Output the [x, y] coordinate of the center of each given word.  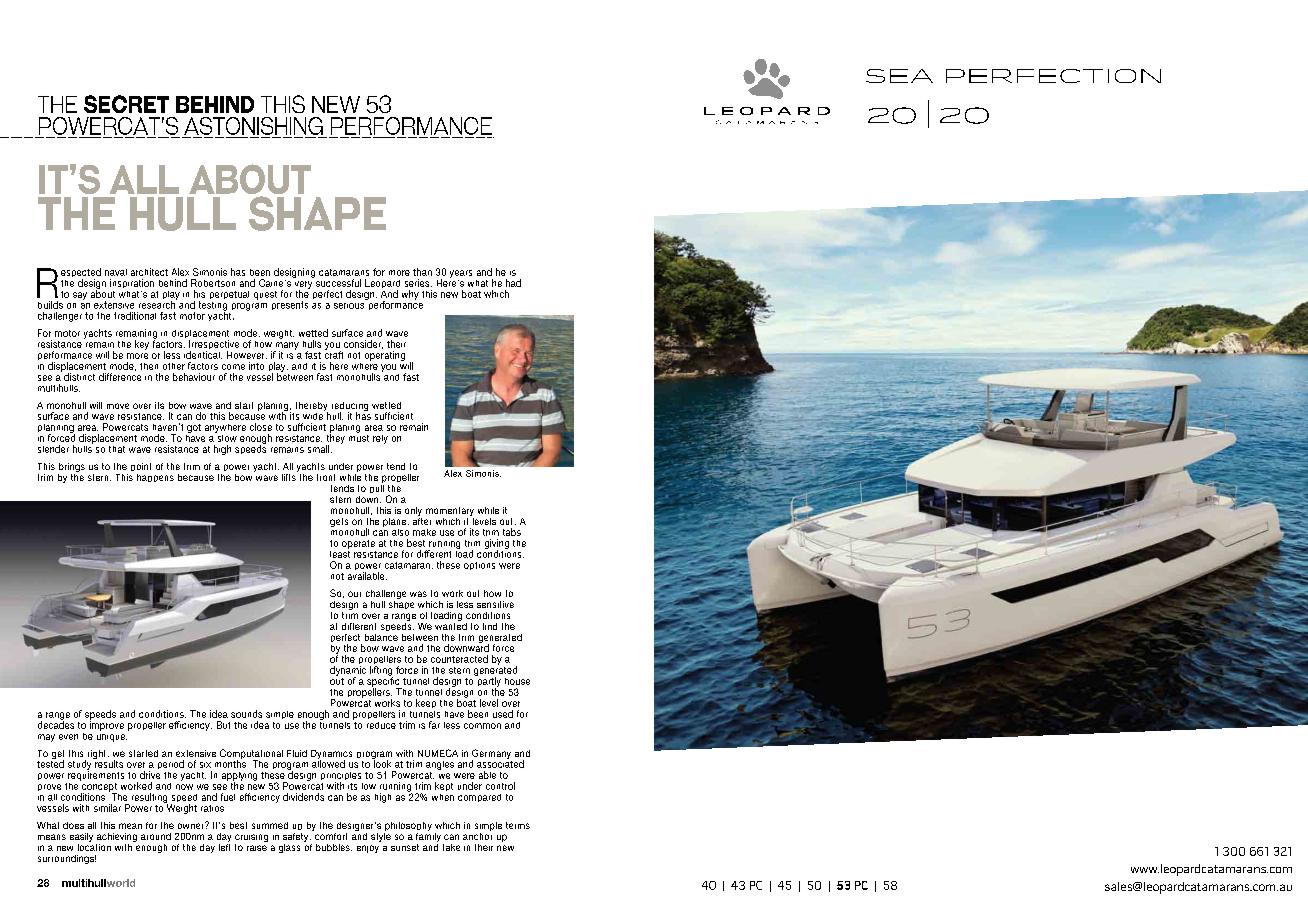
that [117, 449]
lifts [290, 476]
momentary [450, 511]
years [461, 274]
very [303, 286]
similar [107, 808]
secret [126, 104]
